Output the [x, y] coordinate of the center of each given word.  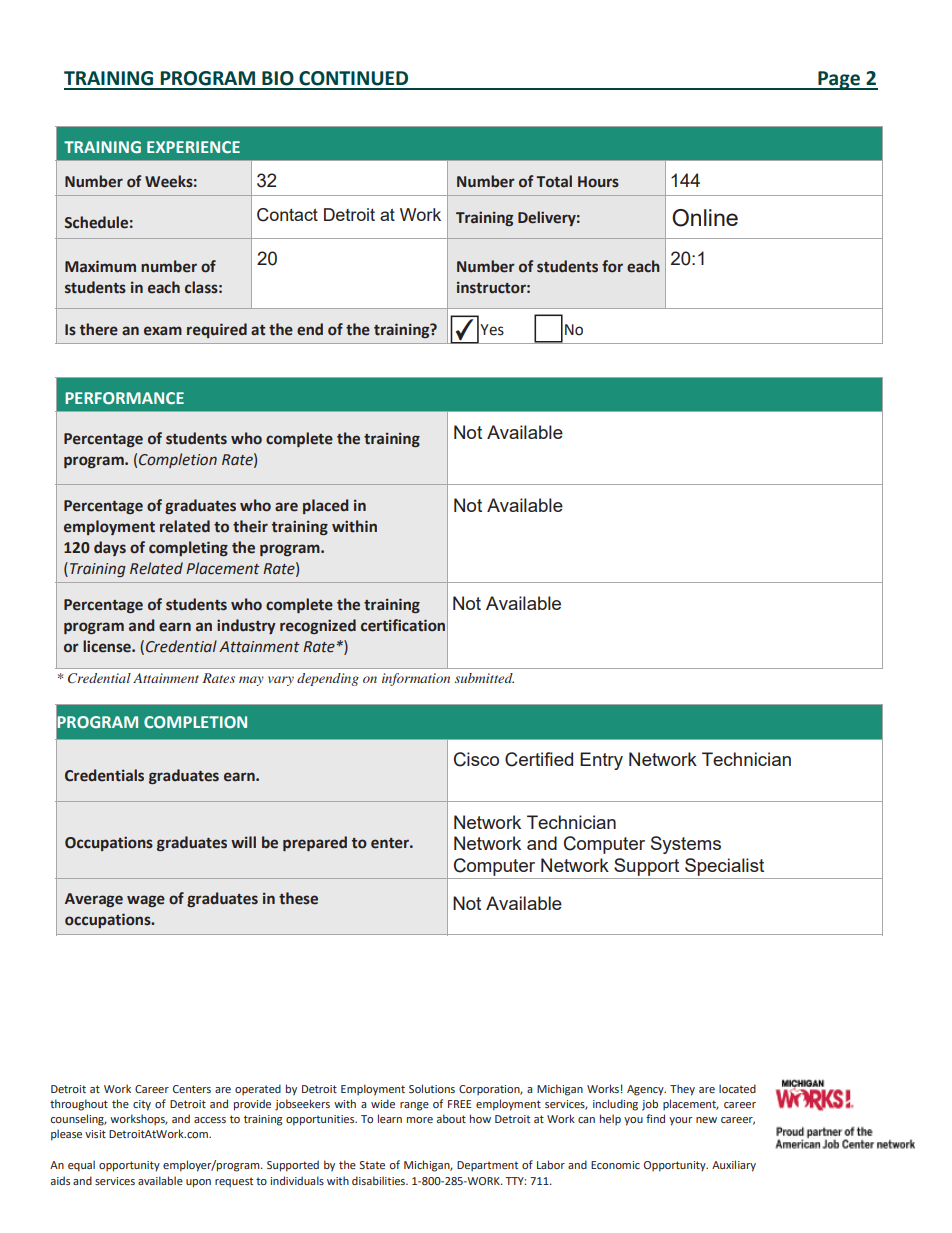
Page [839, 80]
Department [487, 1166]
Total [554, 181]
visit [95, 1134]
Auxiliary [734, 1166]
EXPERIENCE [193, 147]
